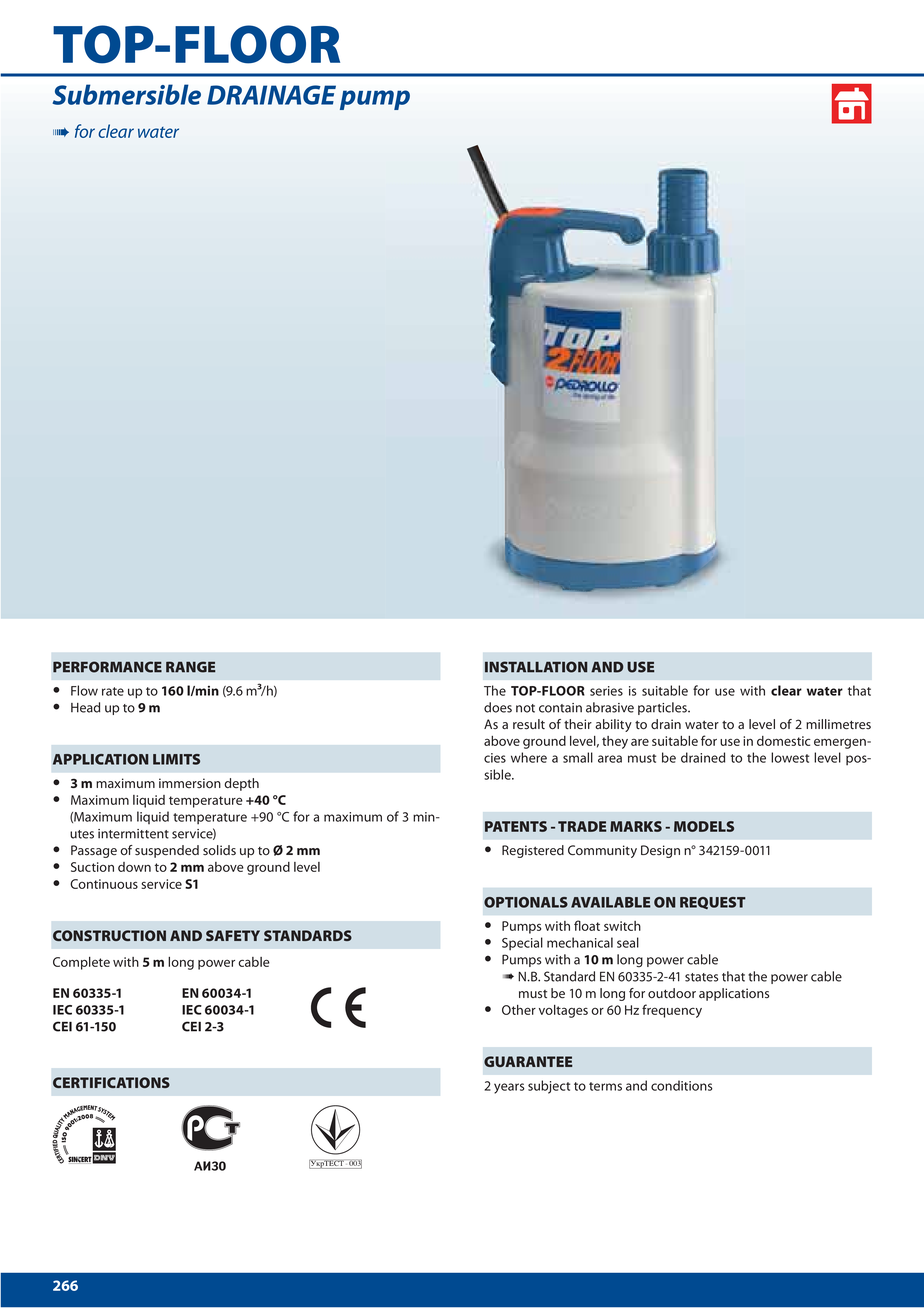 The height and width of the screenshot is (1308, 924). What do you see at coordinates (682, 1085) in the screenshot?
I see `conditions` at bounding box center [682, 1085].
